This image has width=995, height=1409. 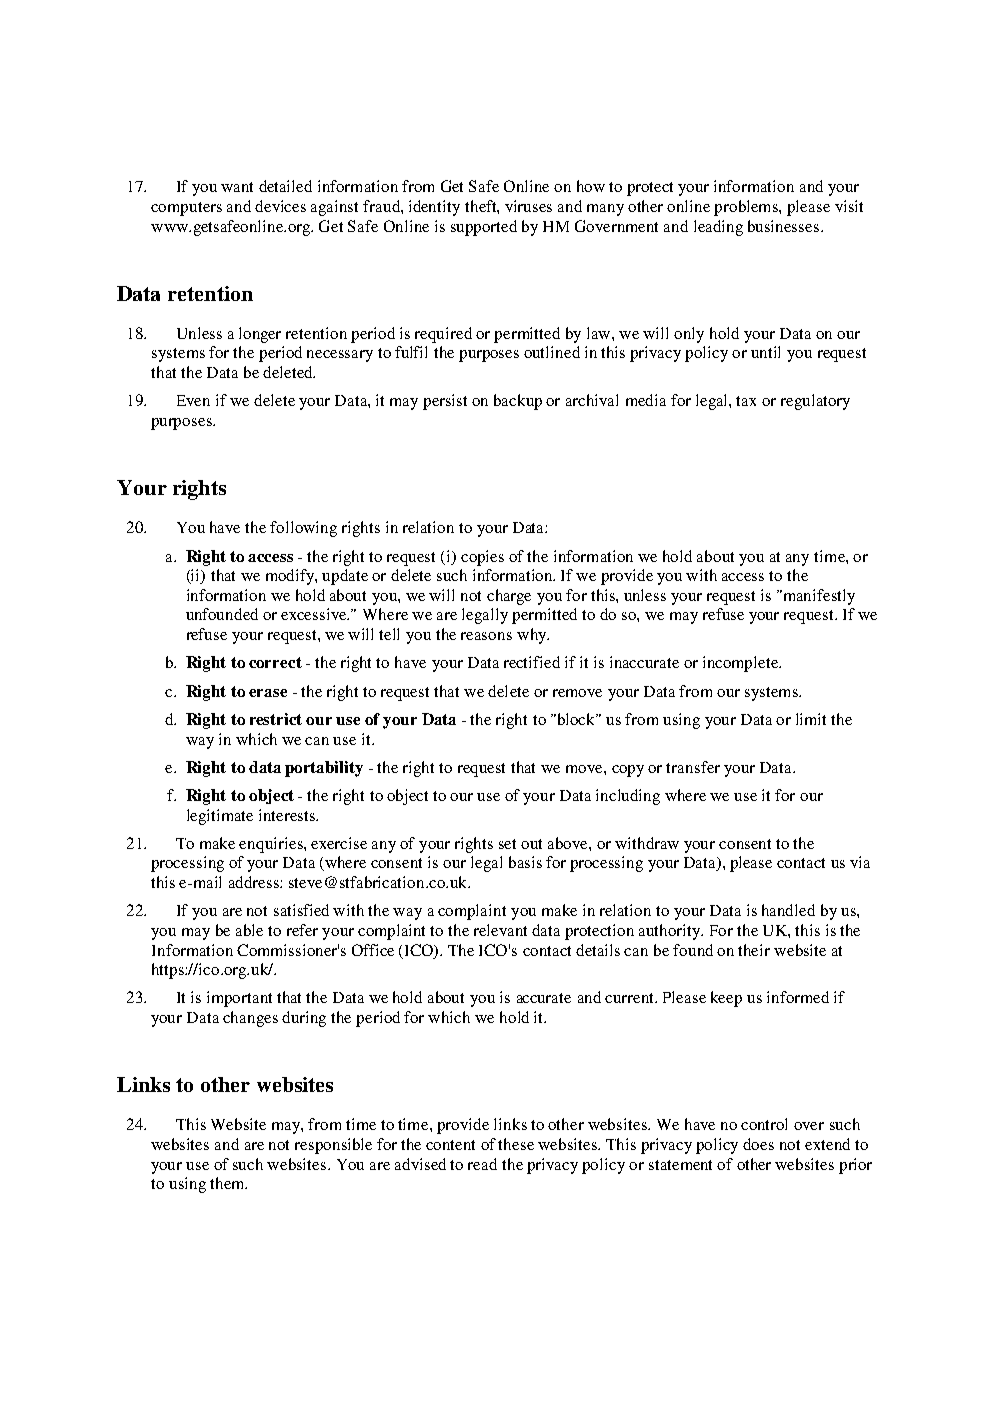 What do you see at coordinates (528, 206) in the image?
I see `viruses` at bounding box center [528, 206].
